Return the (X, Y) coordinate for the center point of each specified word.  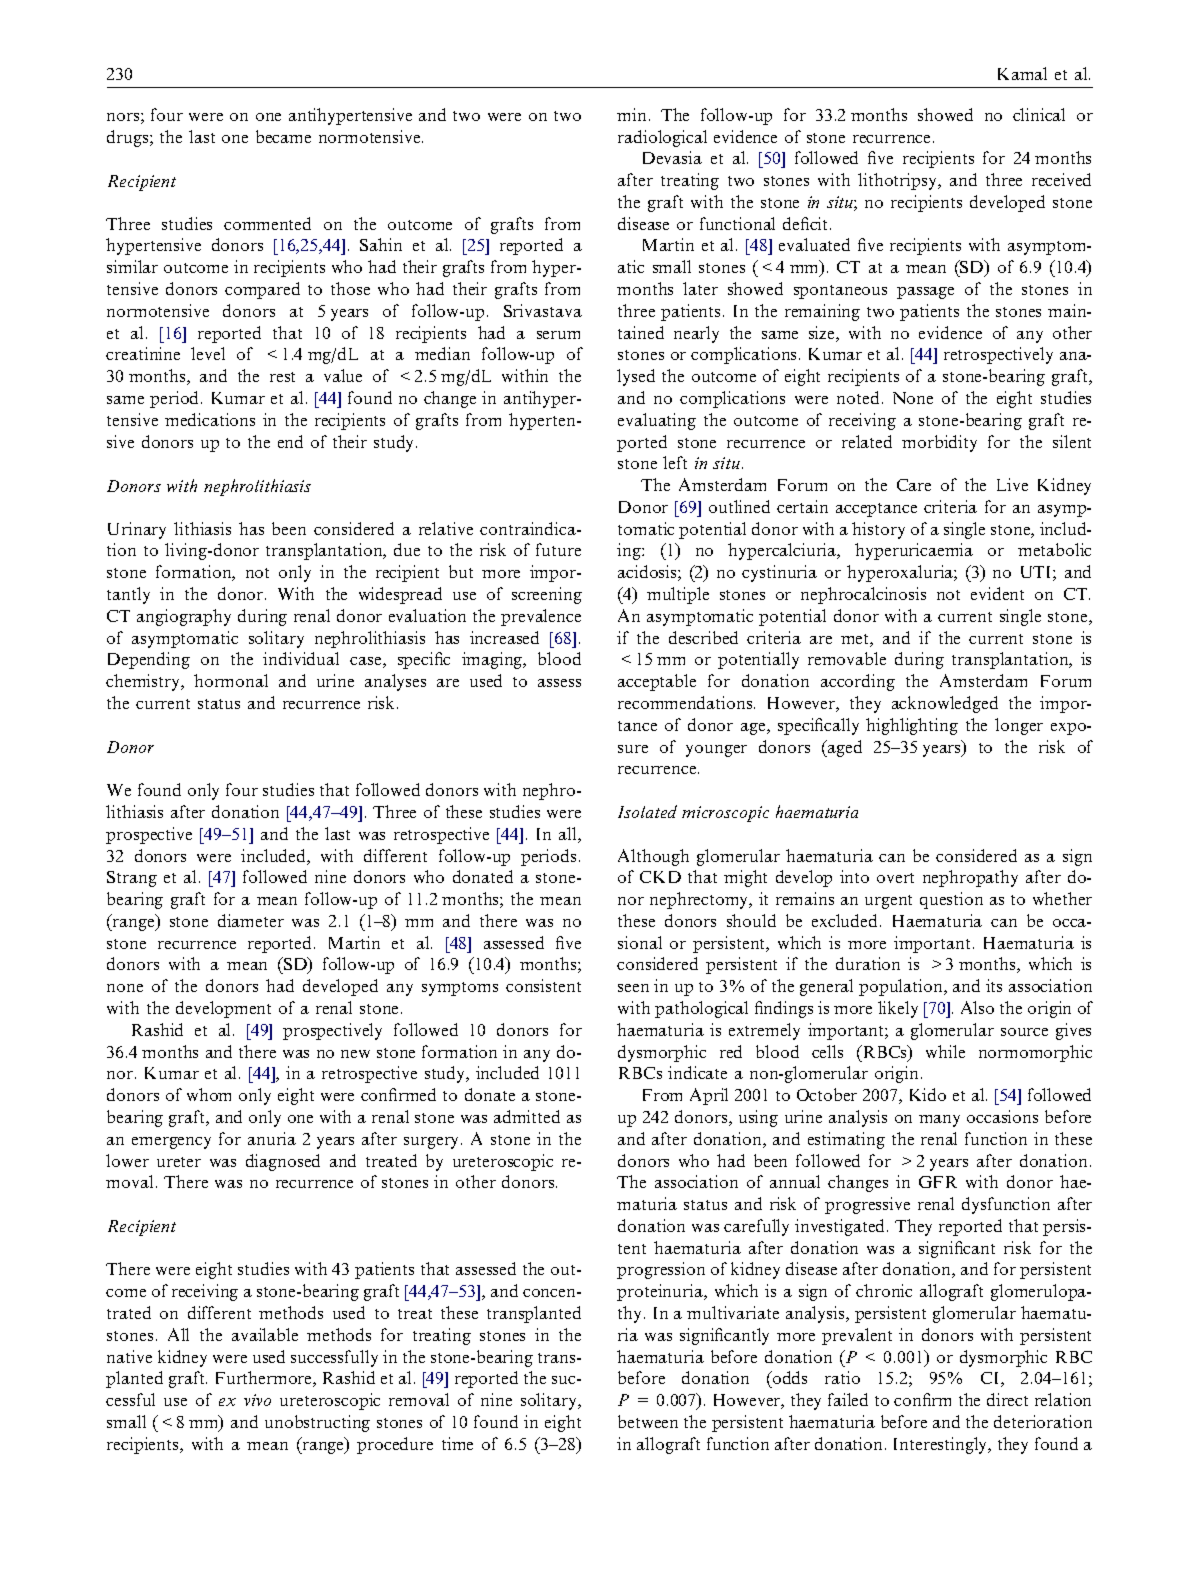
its (994, 985)
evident (997, 593)
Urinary (137, 530)
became (283, 136)
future (558, 549)
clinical (1039, 114)
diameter (251, 920)
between (648, 1421)
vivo (257, 1400)
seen (633, 988)
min (631, 114)
